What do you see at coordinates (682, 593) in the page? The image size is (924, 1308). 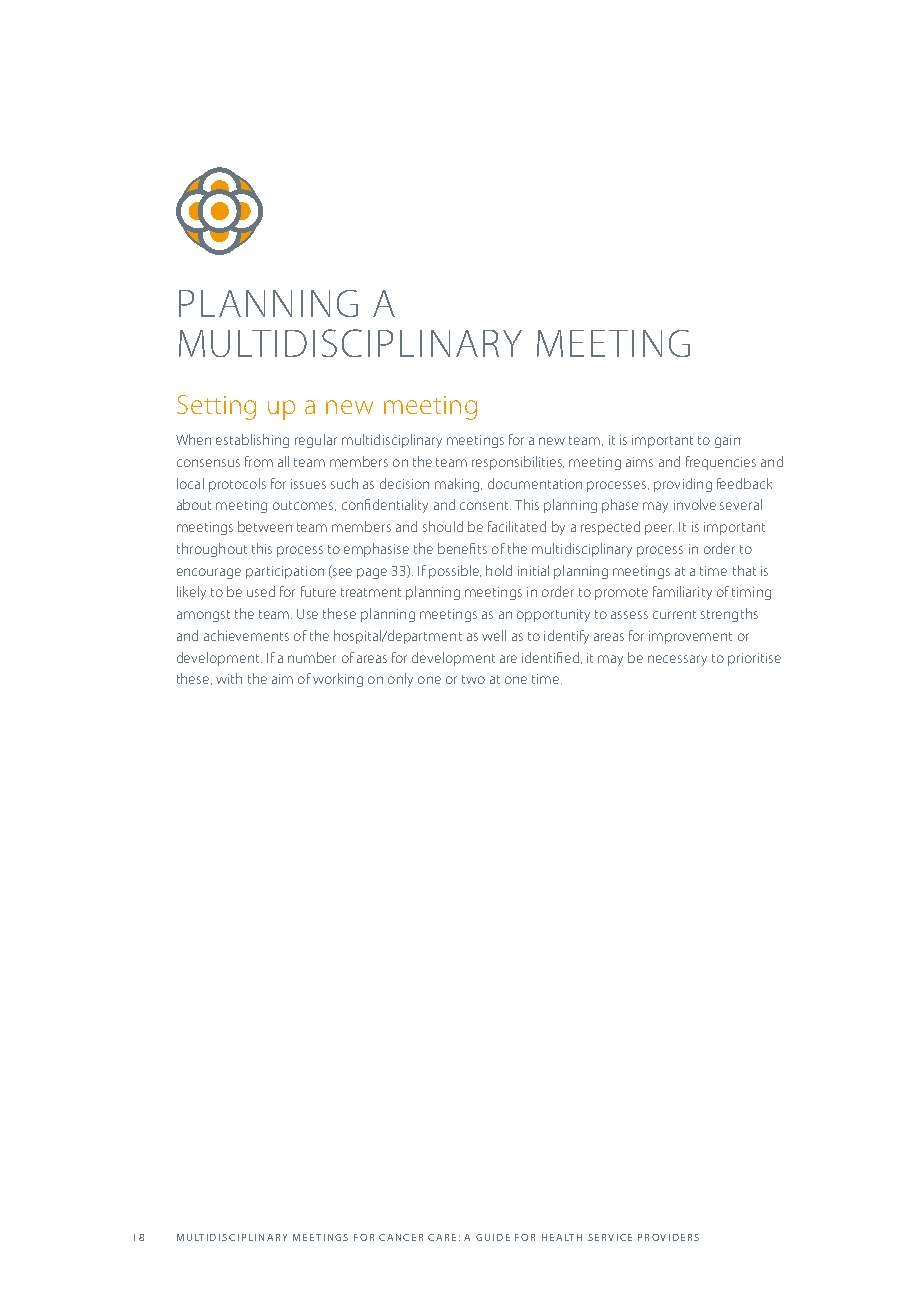 I see `familiarity` at bounding box center [682, 593].
